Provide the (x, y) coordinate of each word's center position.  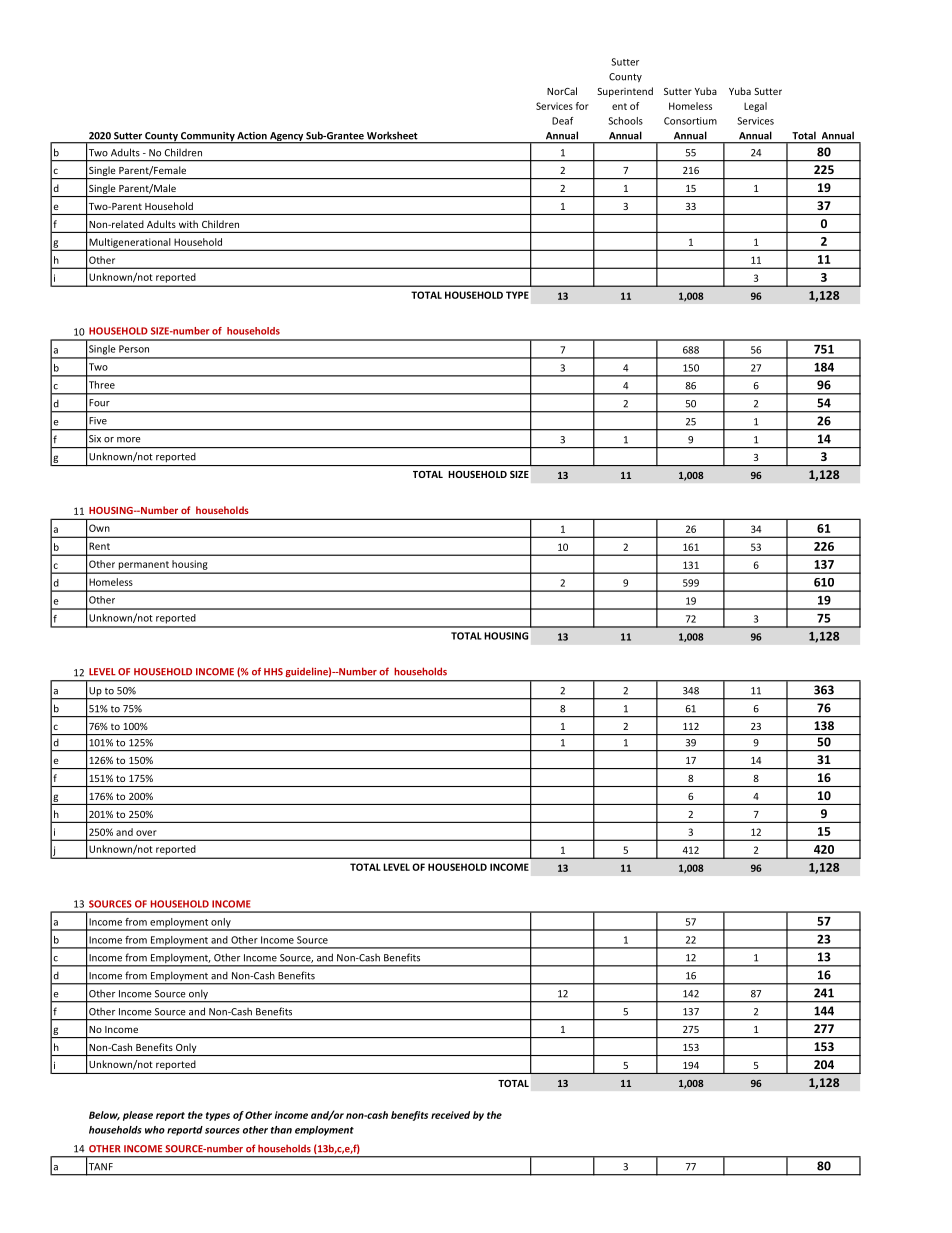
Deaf (562, 121)
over (146, 833)
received (450, 1115)
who (155, 1130)
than (281, 1130)
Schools (625, 121)
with (188, 224)
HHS (273, 672)
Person (134, 349)
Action (252, 135)
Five (98, 421)
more (129, 440)
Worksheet (392, 136)
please (138, 1116)
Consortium (690, 121)
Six (95, 439)
